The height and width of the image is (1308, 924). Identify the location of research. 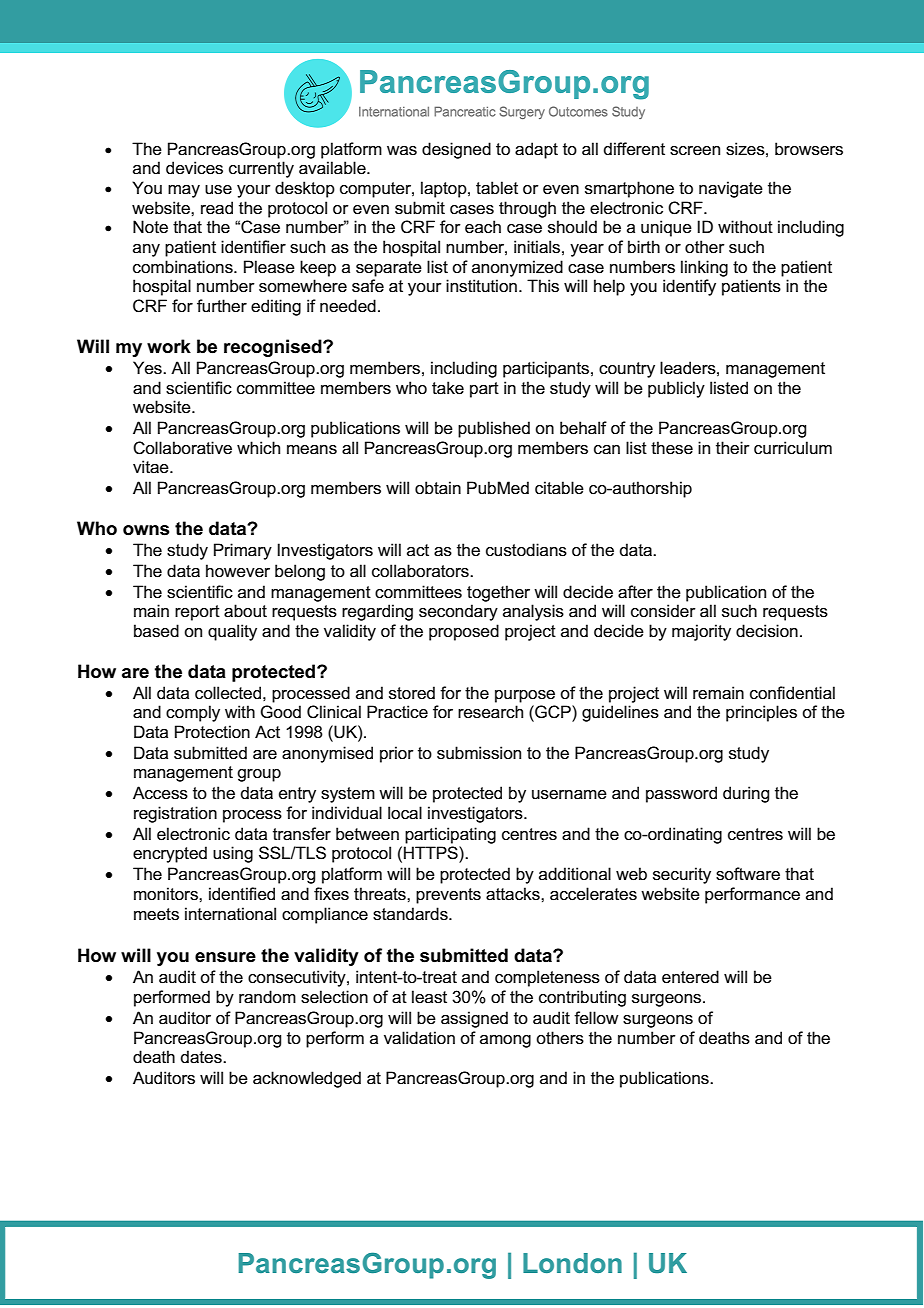
(490, 712).
